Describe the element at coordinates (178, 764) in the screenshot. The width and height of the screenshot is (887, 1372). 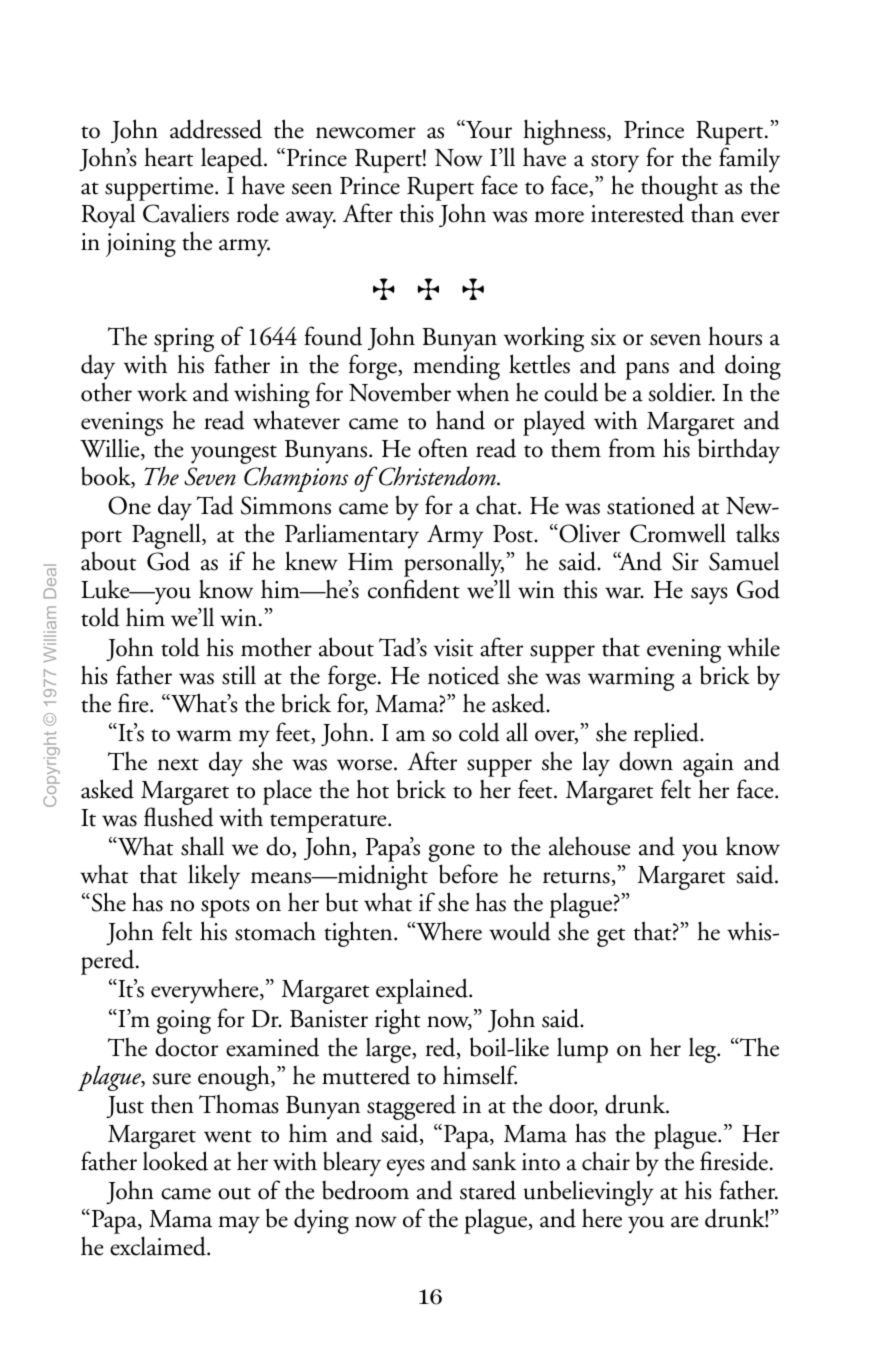
I see `next` at that location.
